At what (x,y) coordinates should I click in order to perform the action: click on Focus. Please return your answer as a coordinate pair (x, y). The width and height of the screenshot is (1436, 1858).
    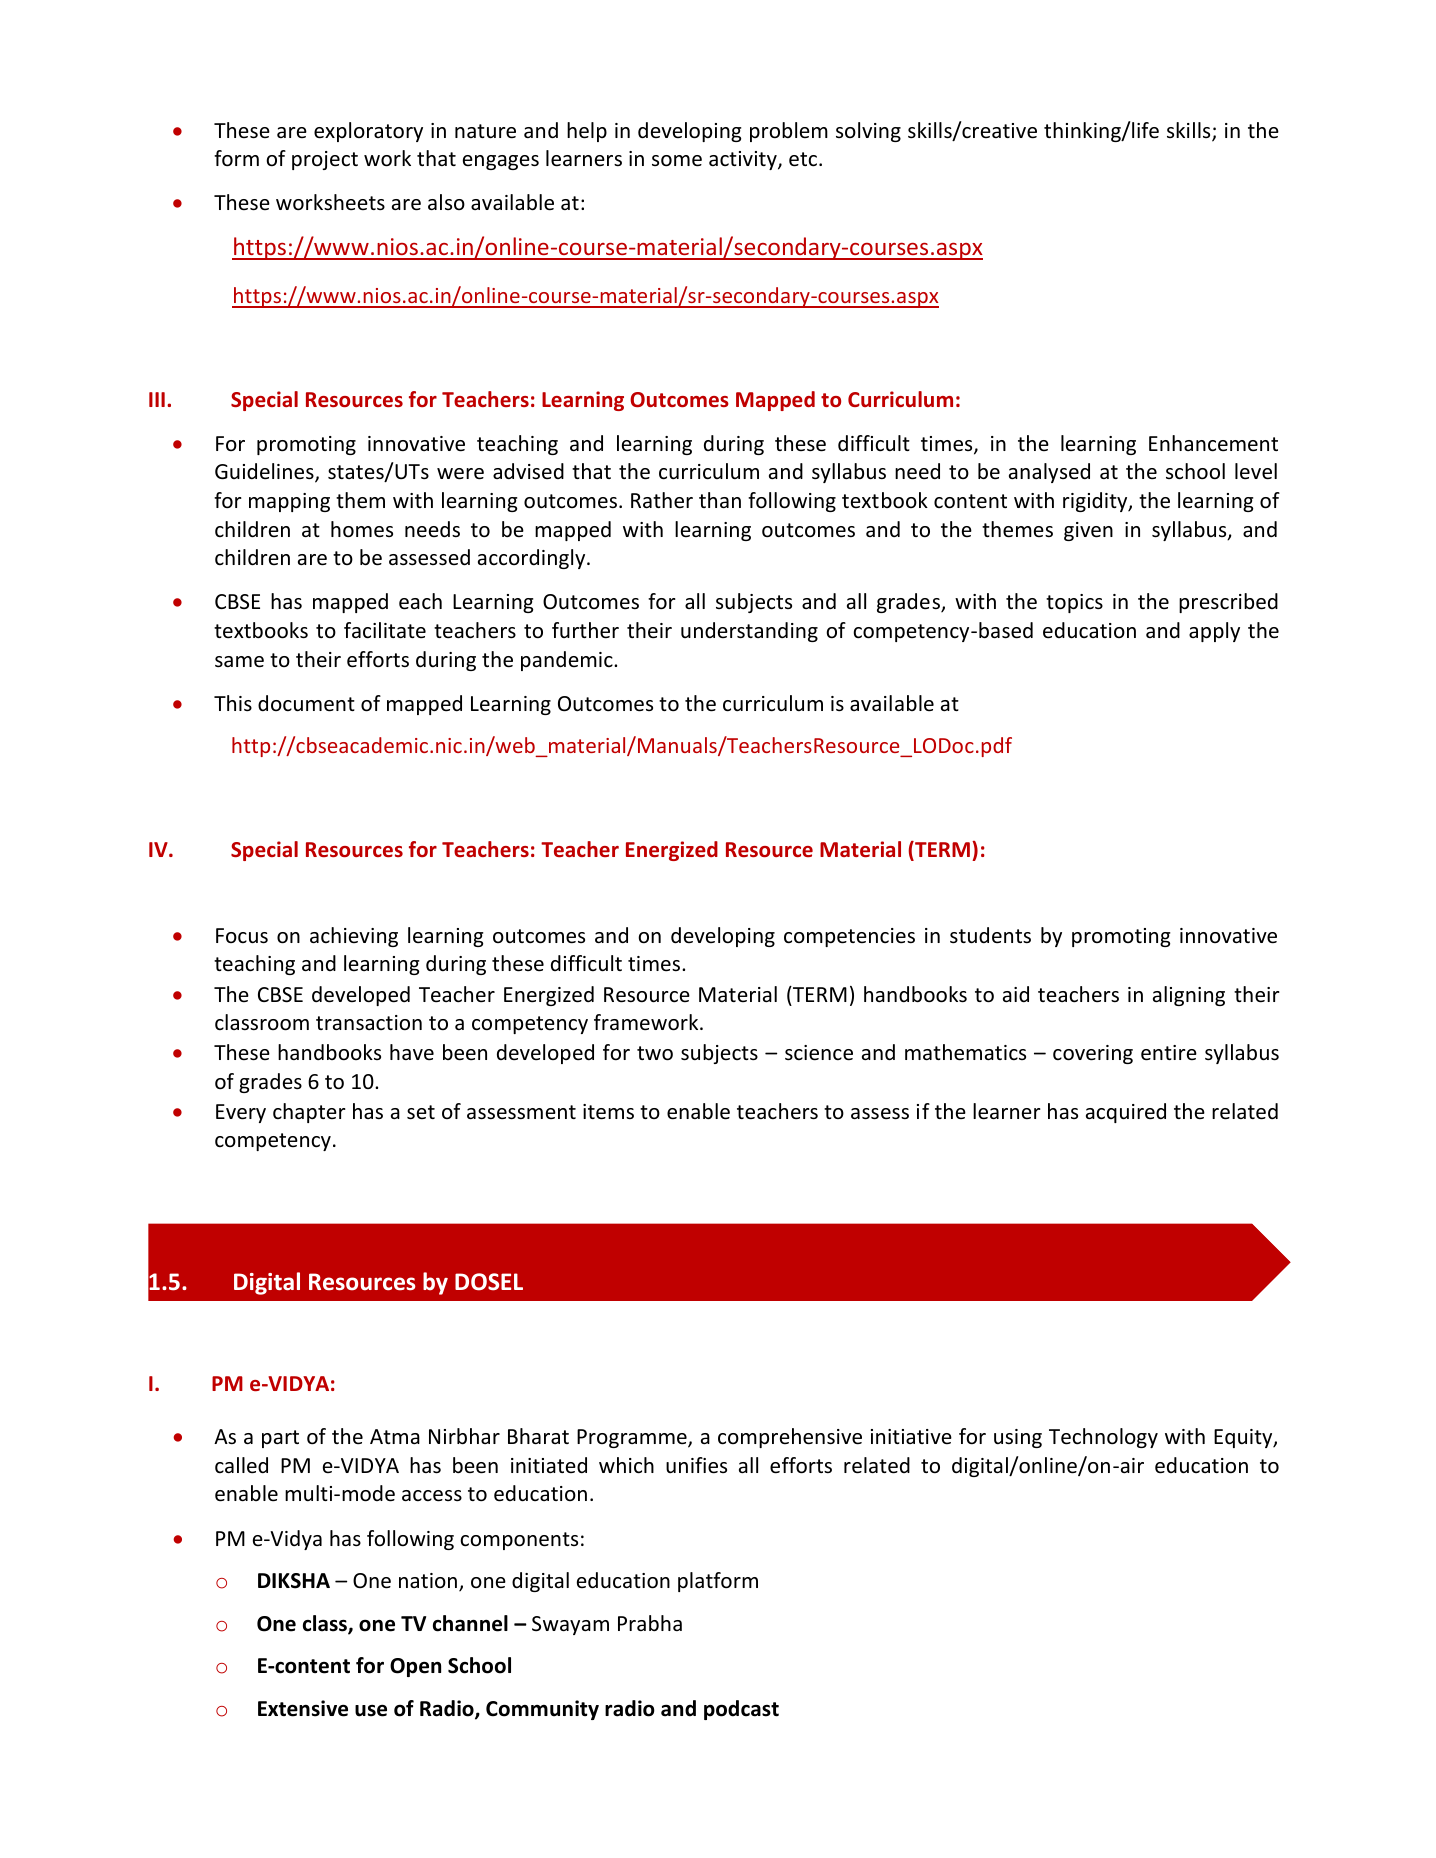
    Looking at the image, I should click on (242, 936).
